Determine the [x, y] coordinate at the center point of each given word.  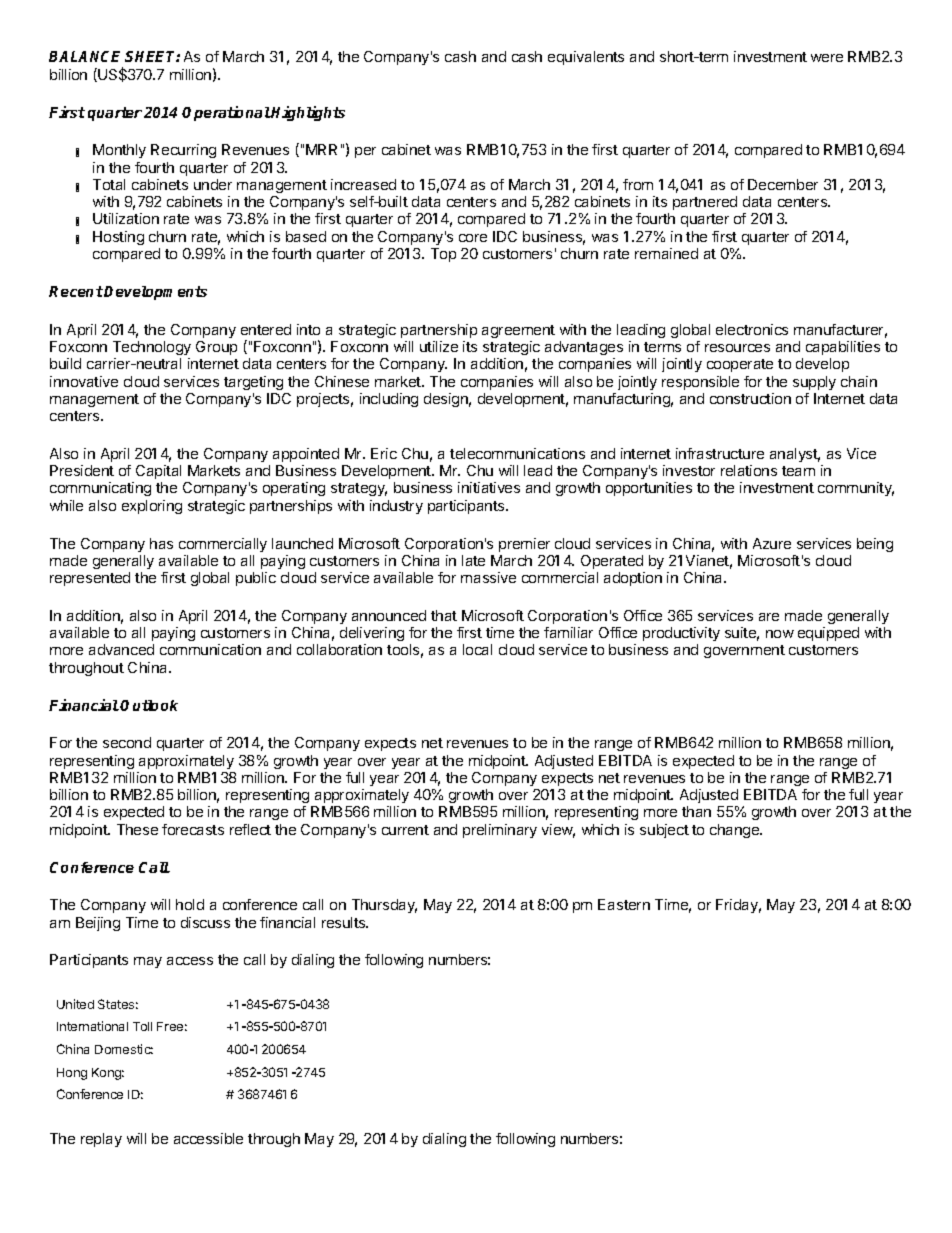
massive [488, 577]
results [345, 922]
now [780, 634]
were [827, 58]
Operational [226, 113]
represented [90, 579]
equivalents [586, 58]
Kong [108, 1074]
